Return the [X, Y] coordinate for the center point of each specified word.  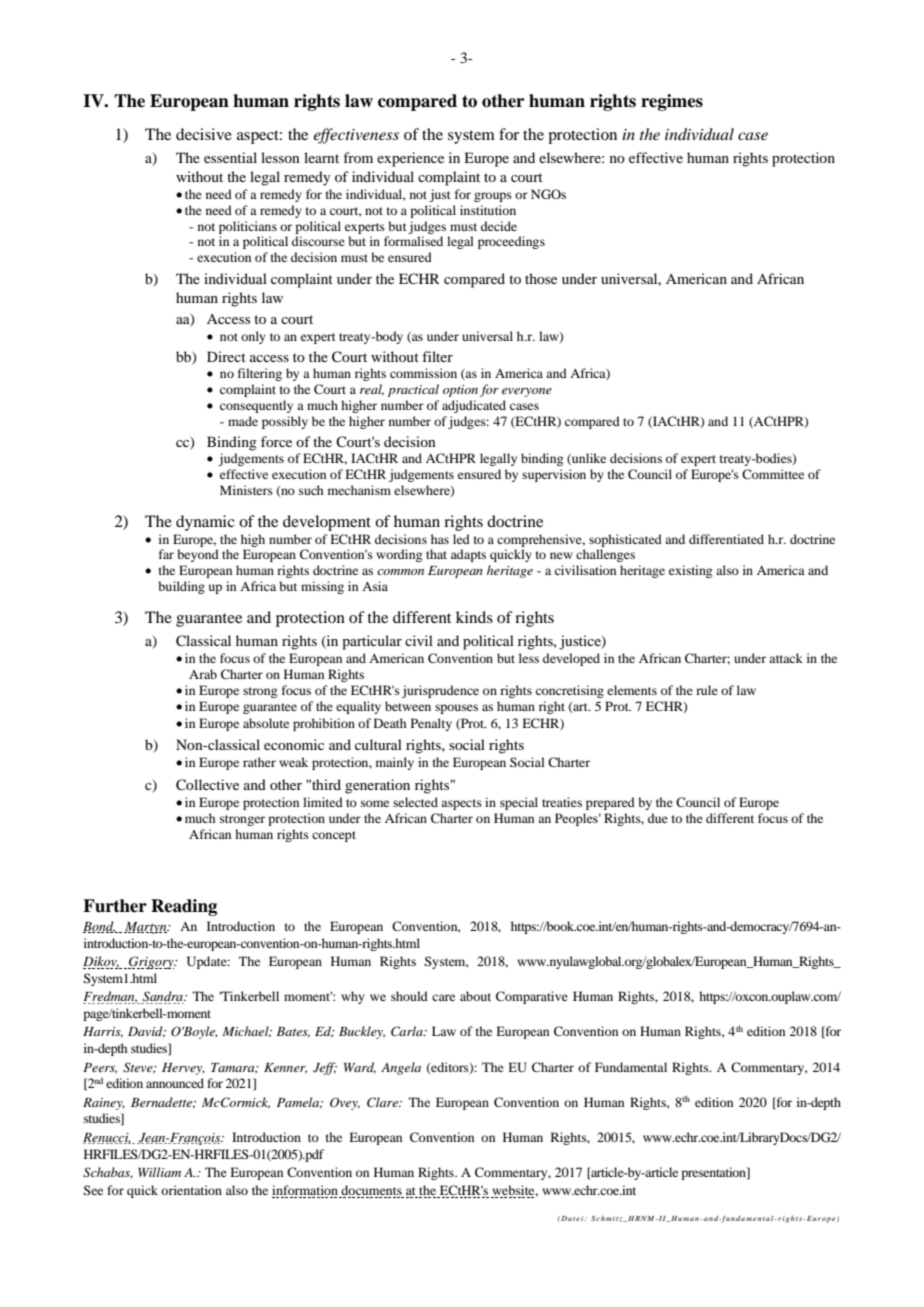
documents [371, 1191]
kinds [474, 617]
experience [410, 159]
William [159, 1172]
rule [707, 690]
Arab [203, 674]
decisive [204, 134]
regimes [672, 102]
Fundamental [631, 1067]
